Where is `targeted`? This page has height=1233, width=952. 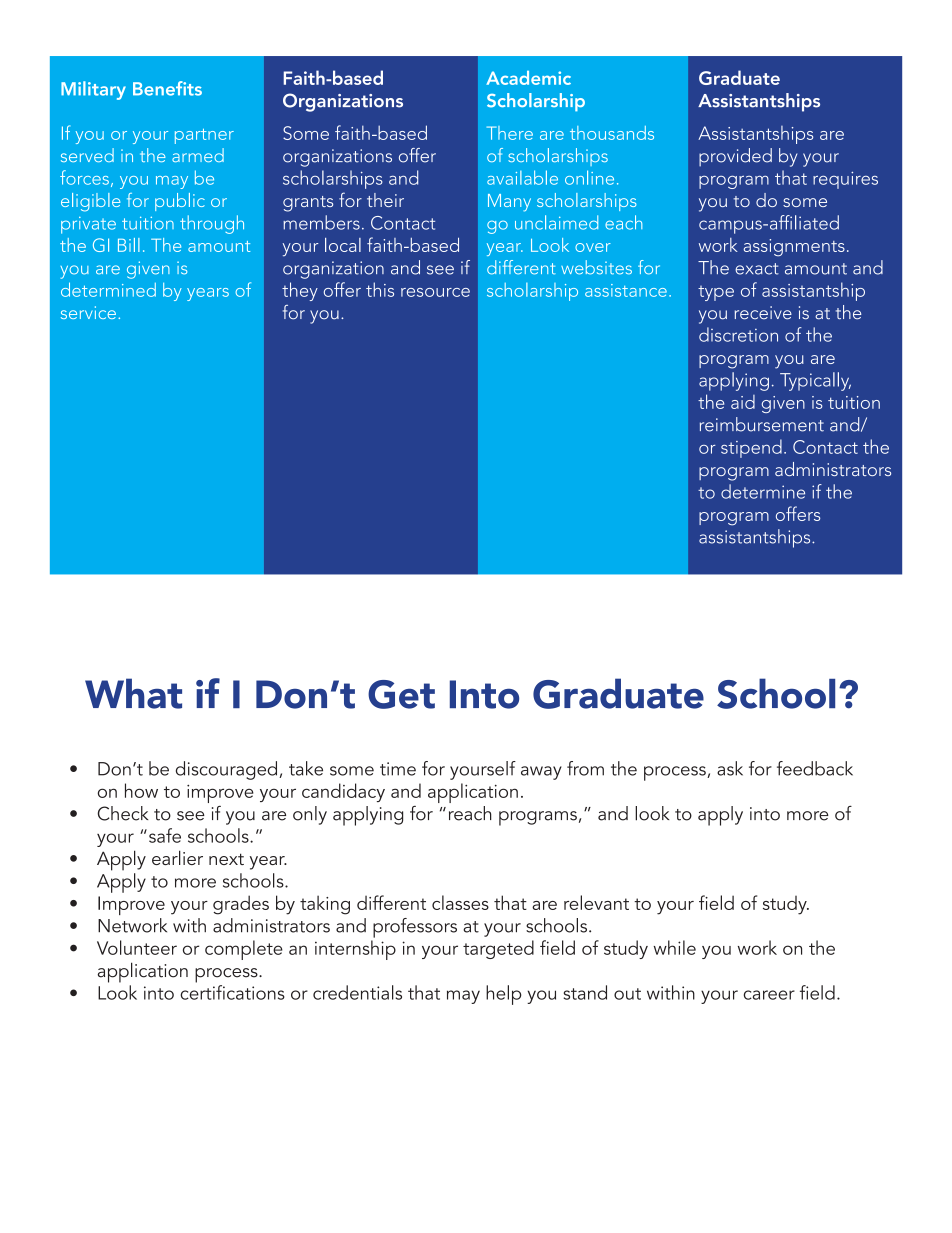 targeted is located at coordinates (498, 949).
